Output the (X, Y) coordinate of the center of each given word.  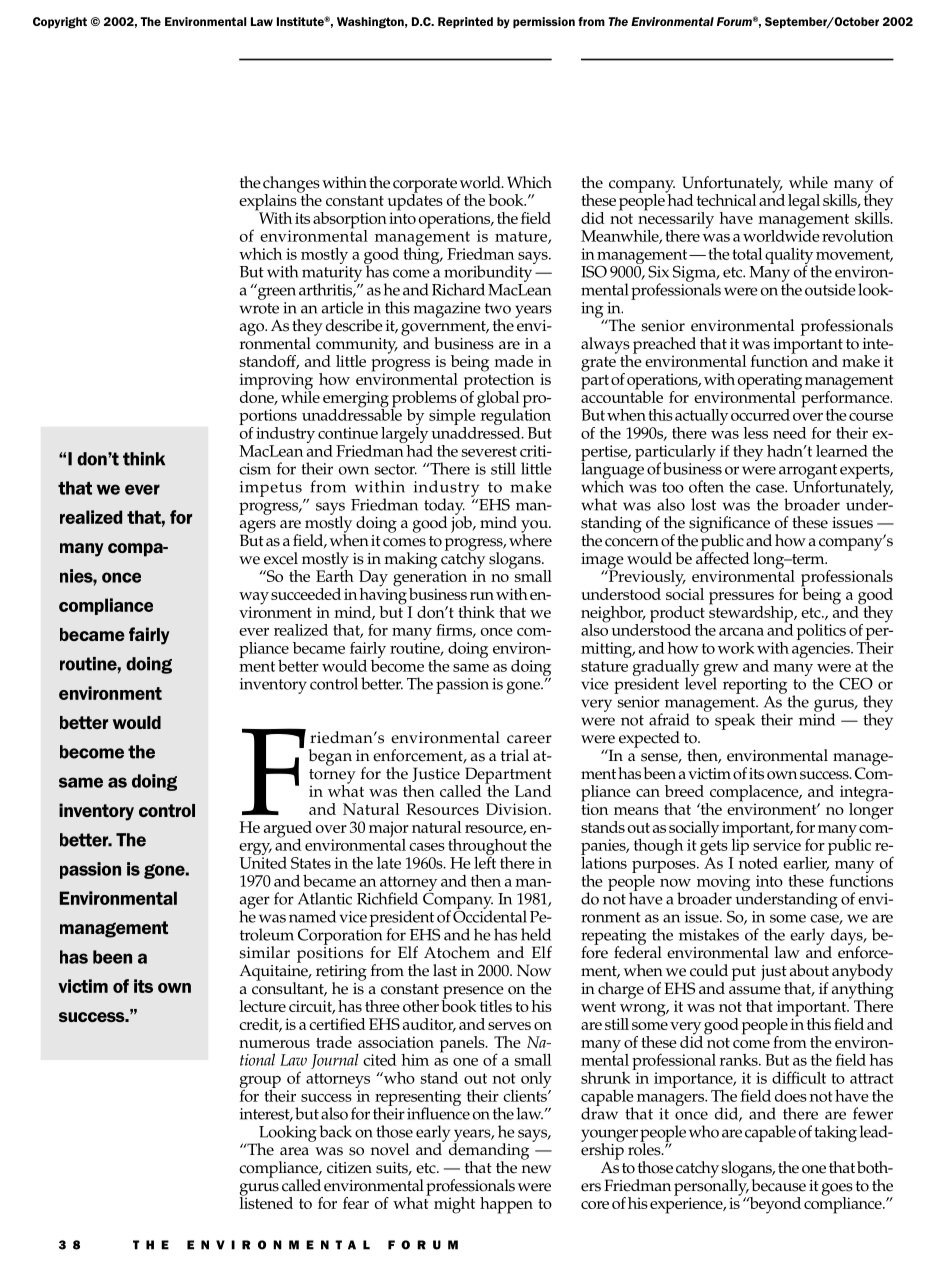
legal (804, 202)
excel (281, 558)
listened (266, 1202)
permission (544, 22)
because (779, 1185)
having (383, 596)
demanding (489, 1151)
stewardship (752, 614)
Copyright (60, 23)
